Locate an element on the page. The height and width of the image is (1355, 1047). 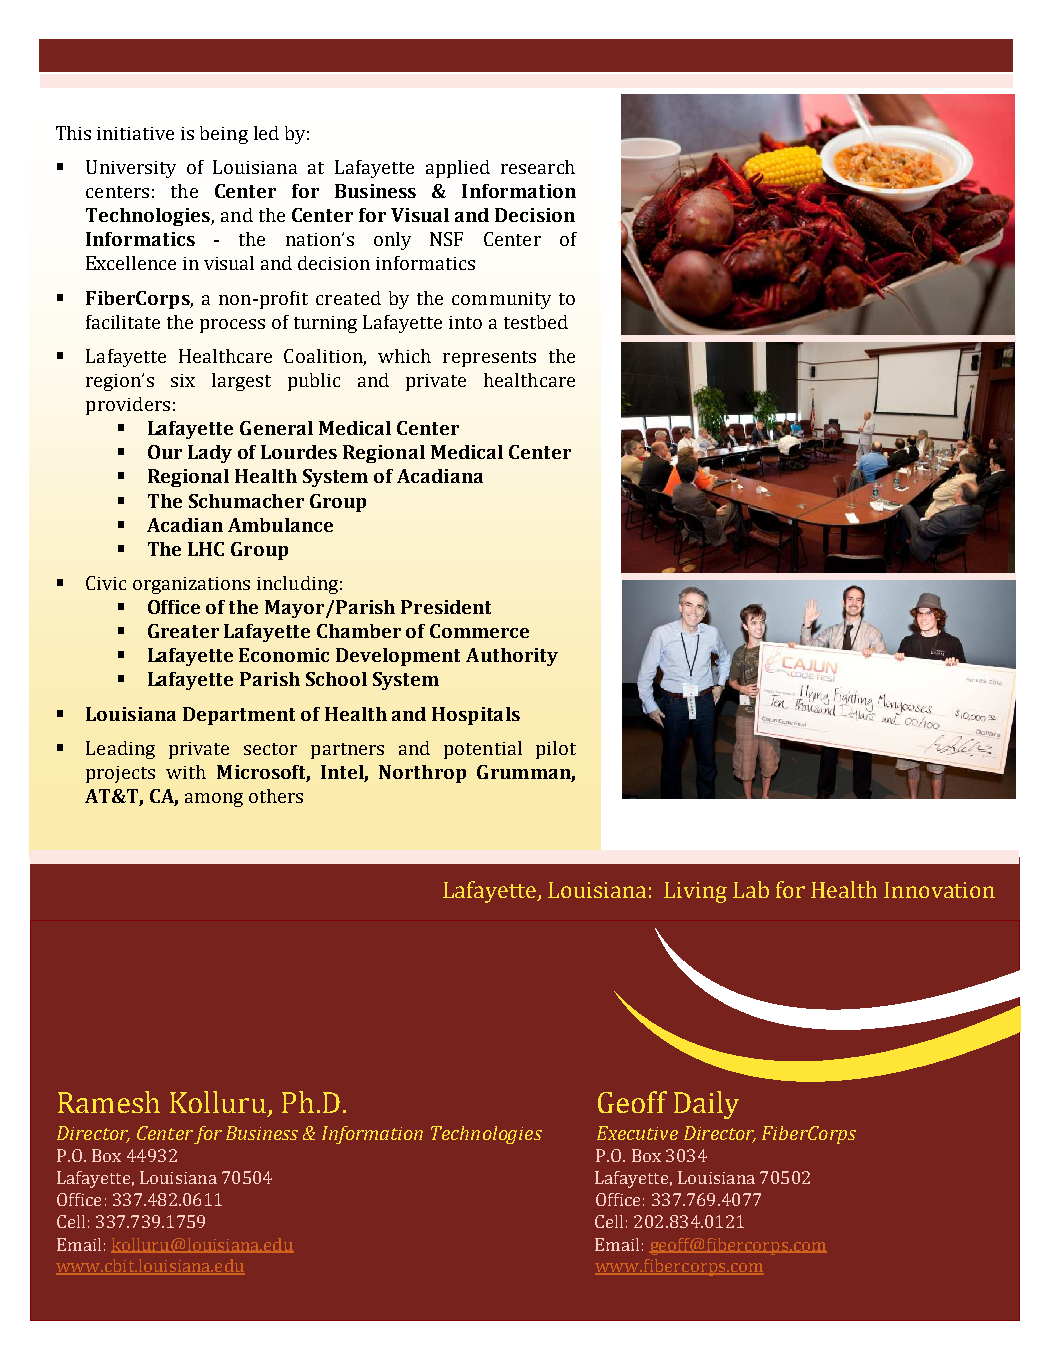
Greater is located at coordinates (183, 631).
